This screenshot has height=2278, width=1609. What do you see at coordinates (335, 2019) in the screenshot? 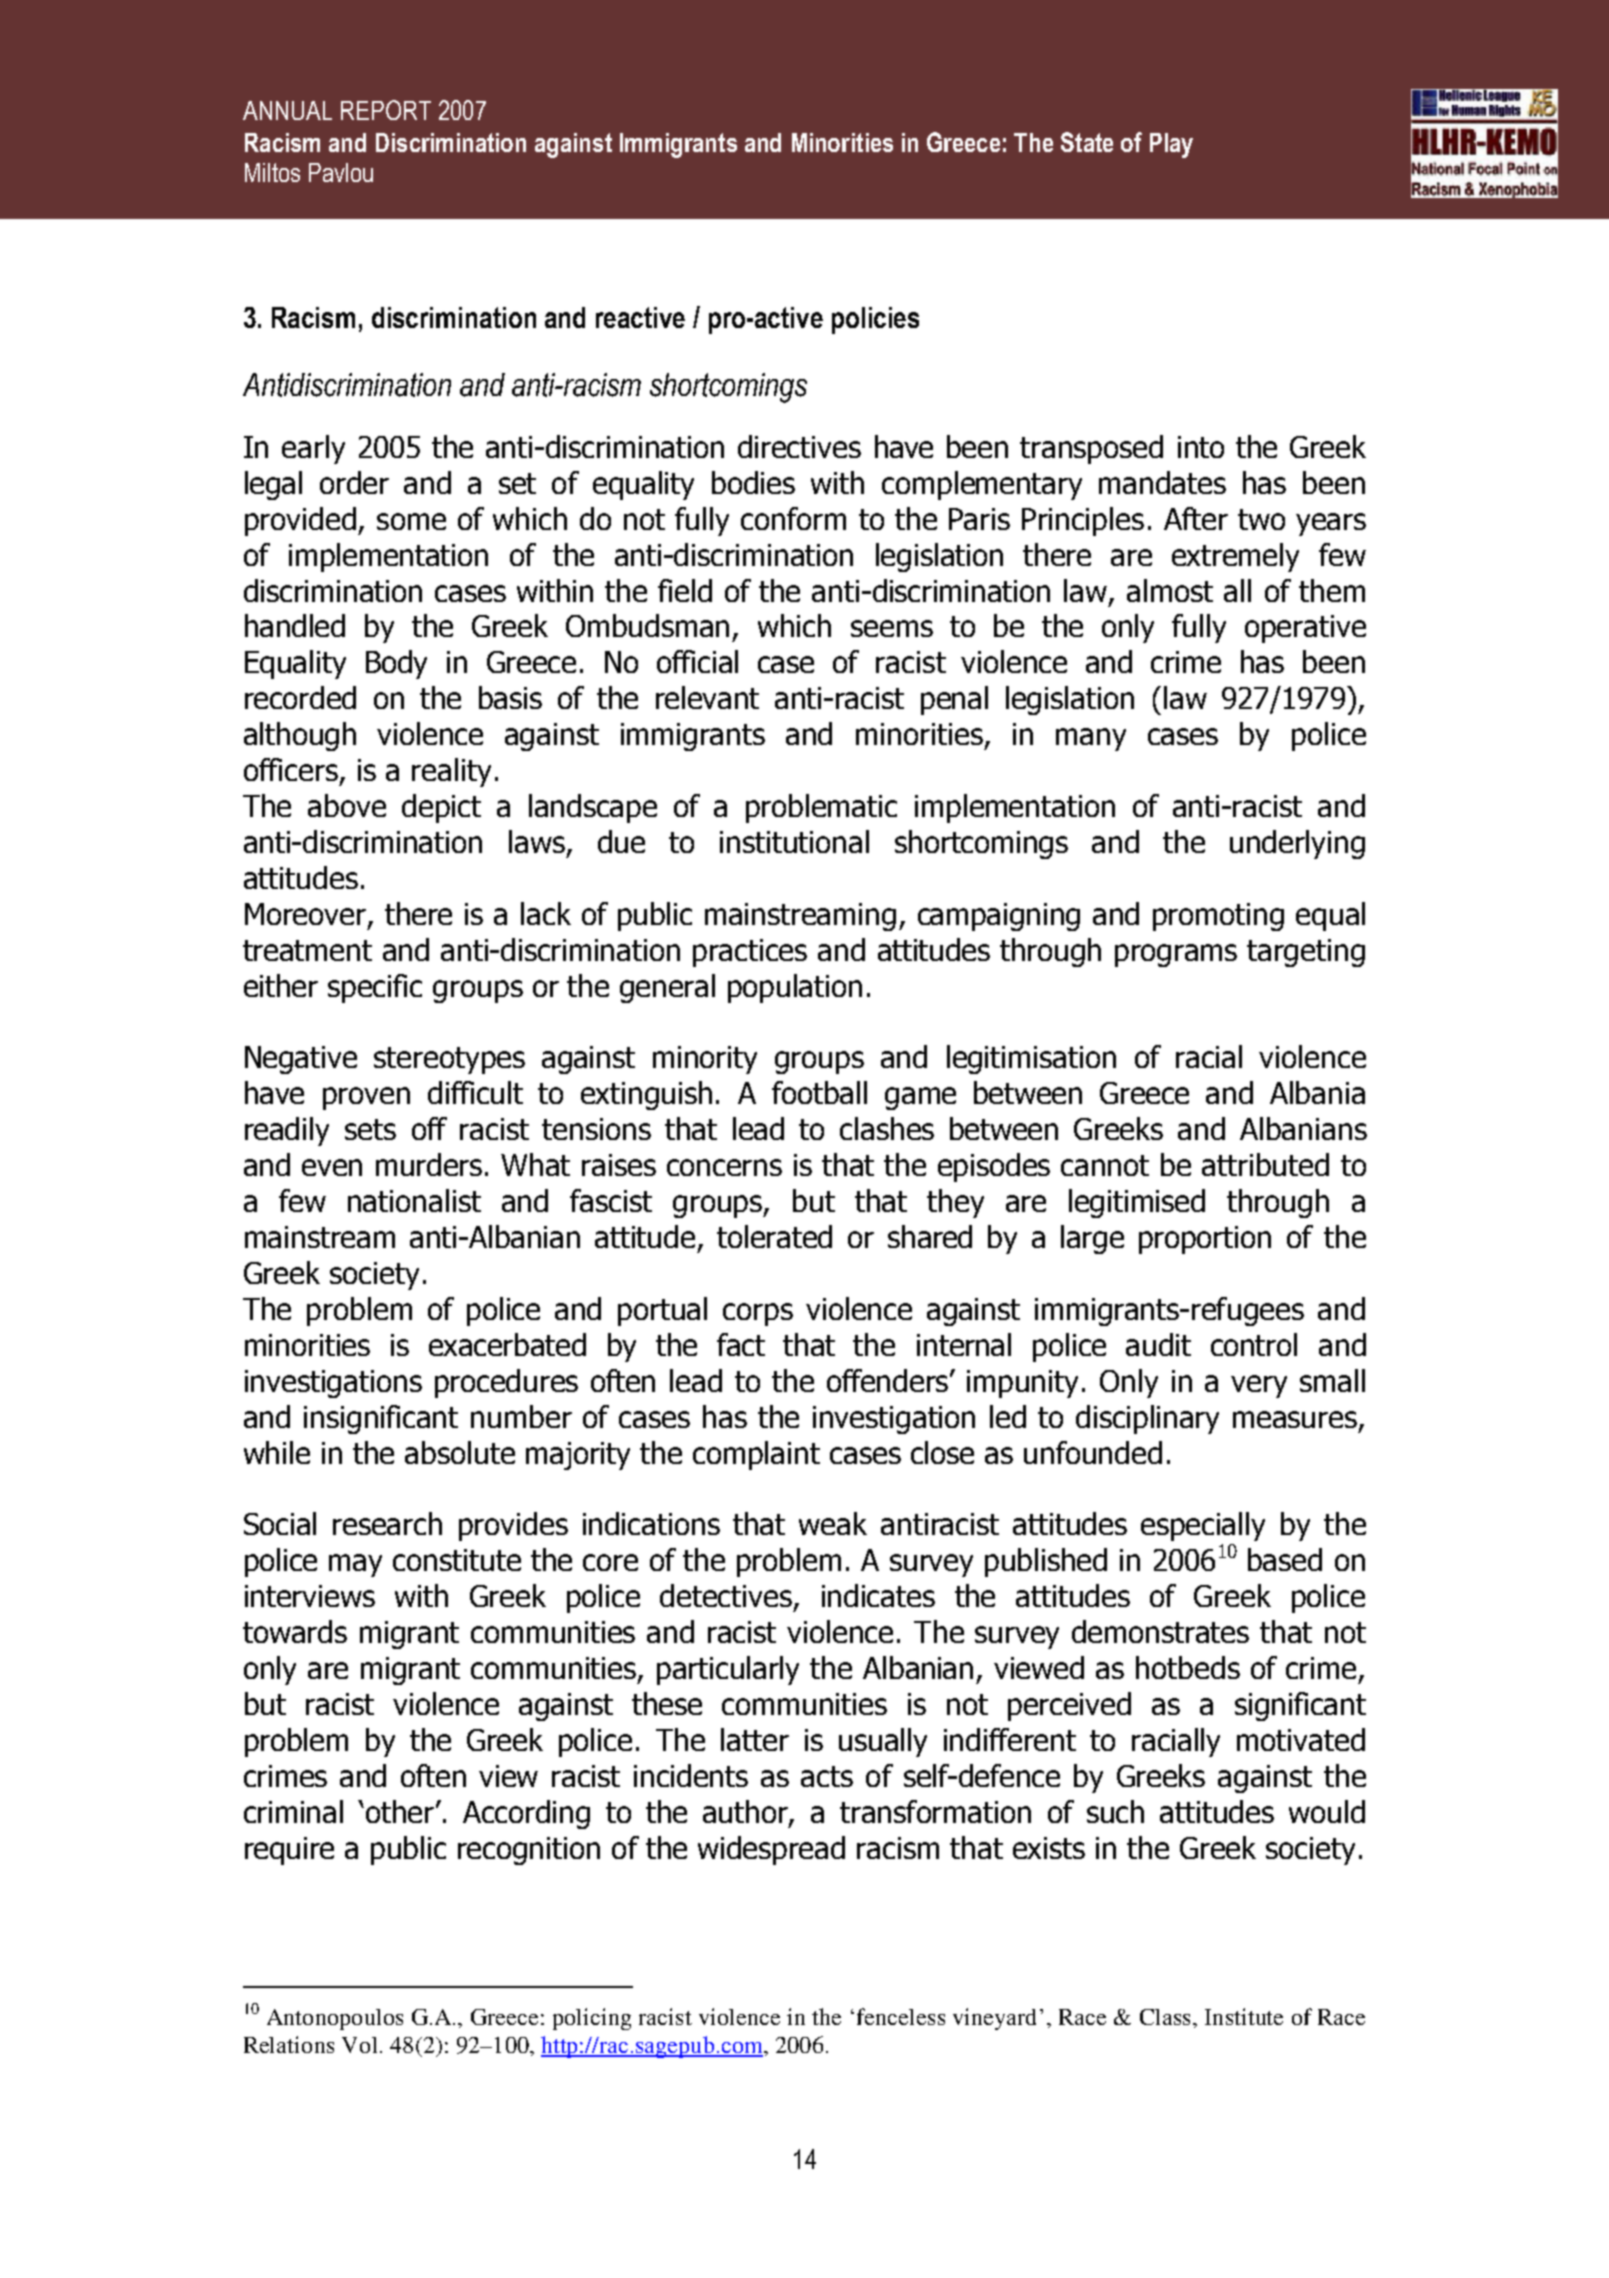
I see `Antonopoulos` at bounding box center [335, 2019].
